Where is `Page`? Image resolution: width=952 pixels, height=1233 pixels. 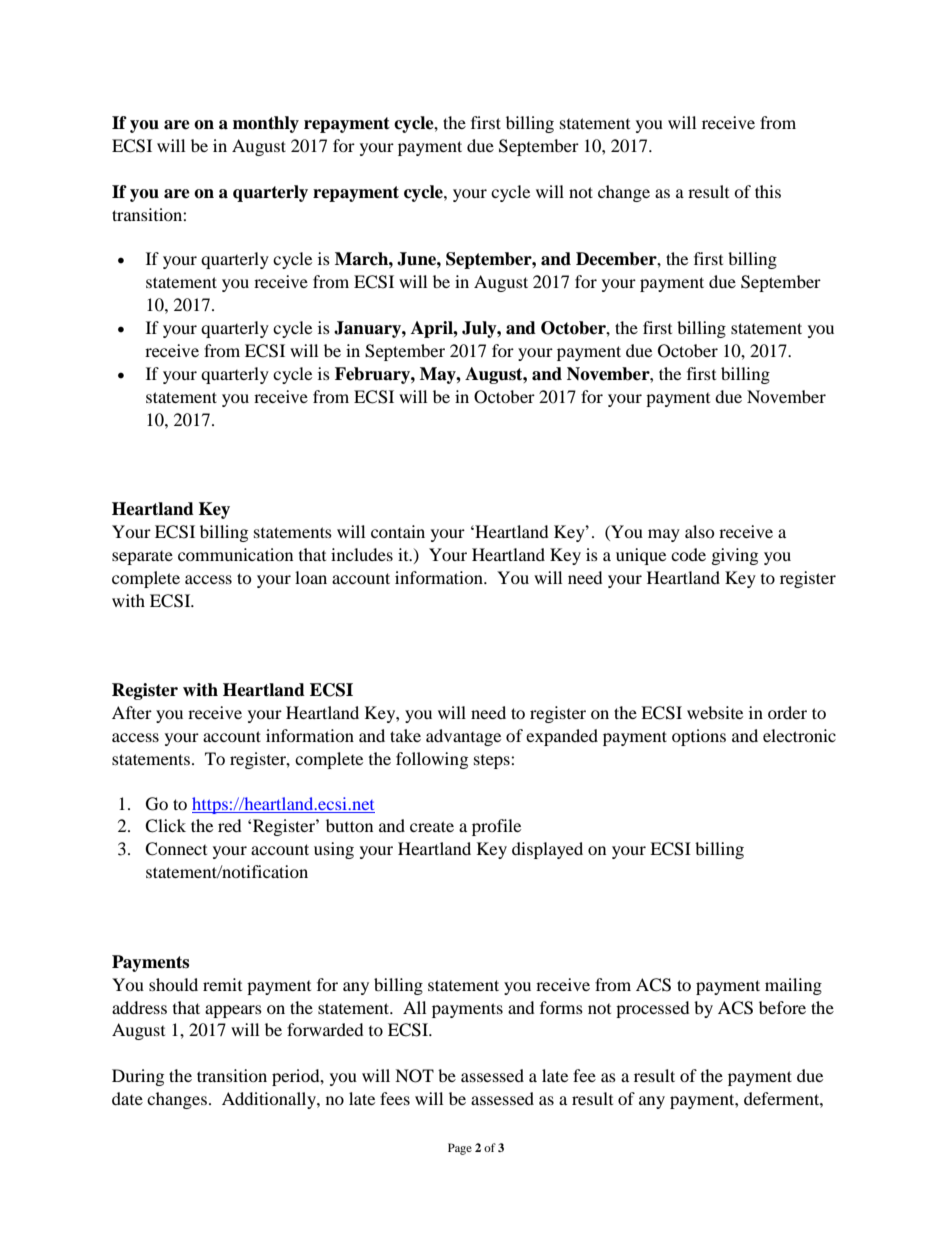 Page is located at coordinates (460, 1149).
